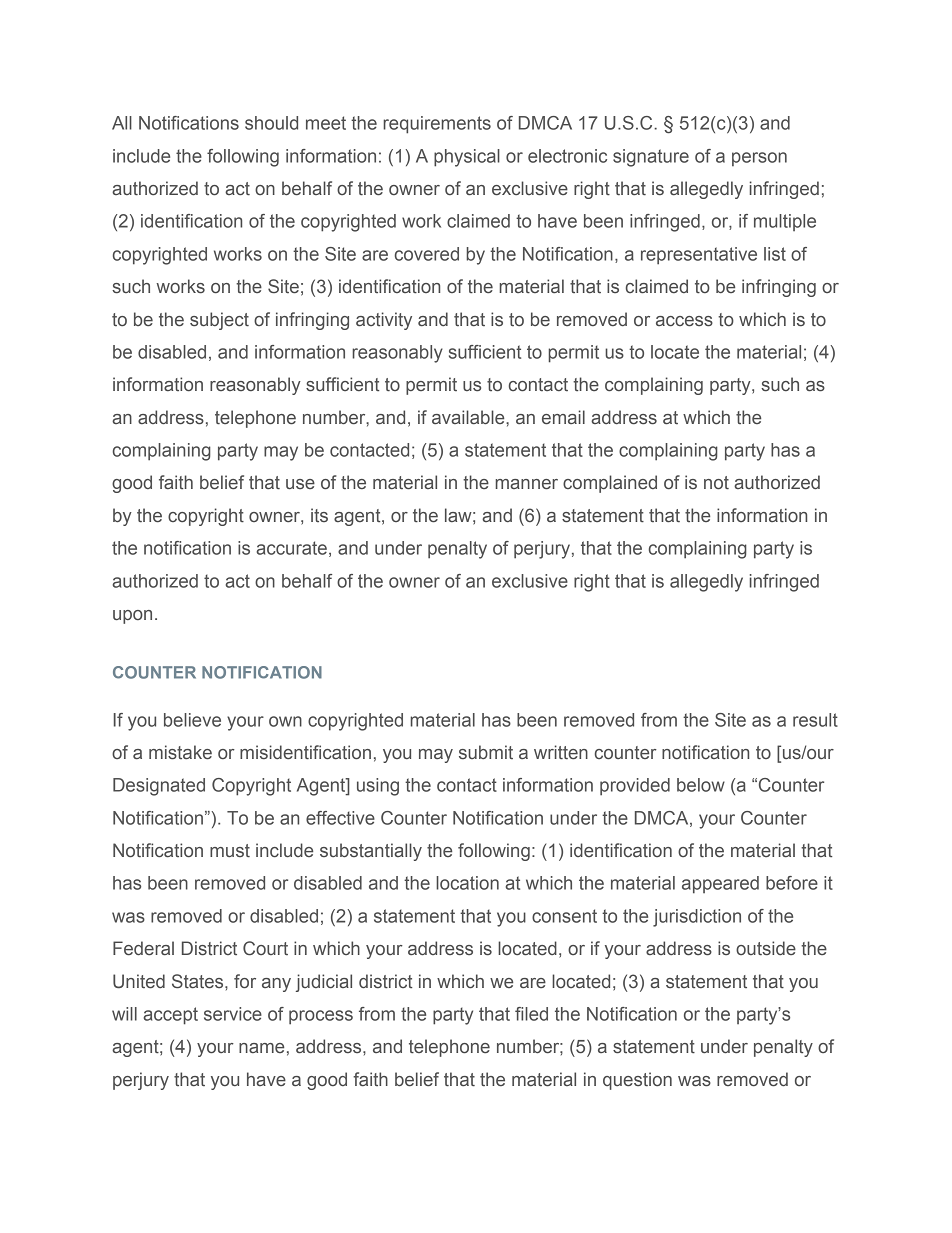 This screenshot has height=1233, width=952. Describe the element at coordinates (300, 484) in the screenshot. I see `use` at that location.
